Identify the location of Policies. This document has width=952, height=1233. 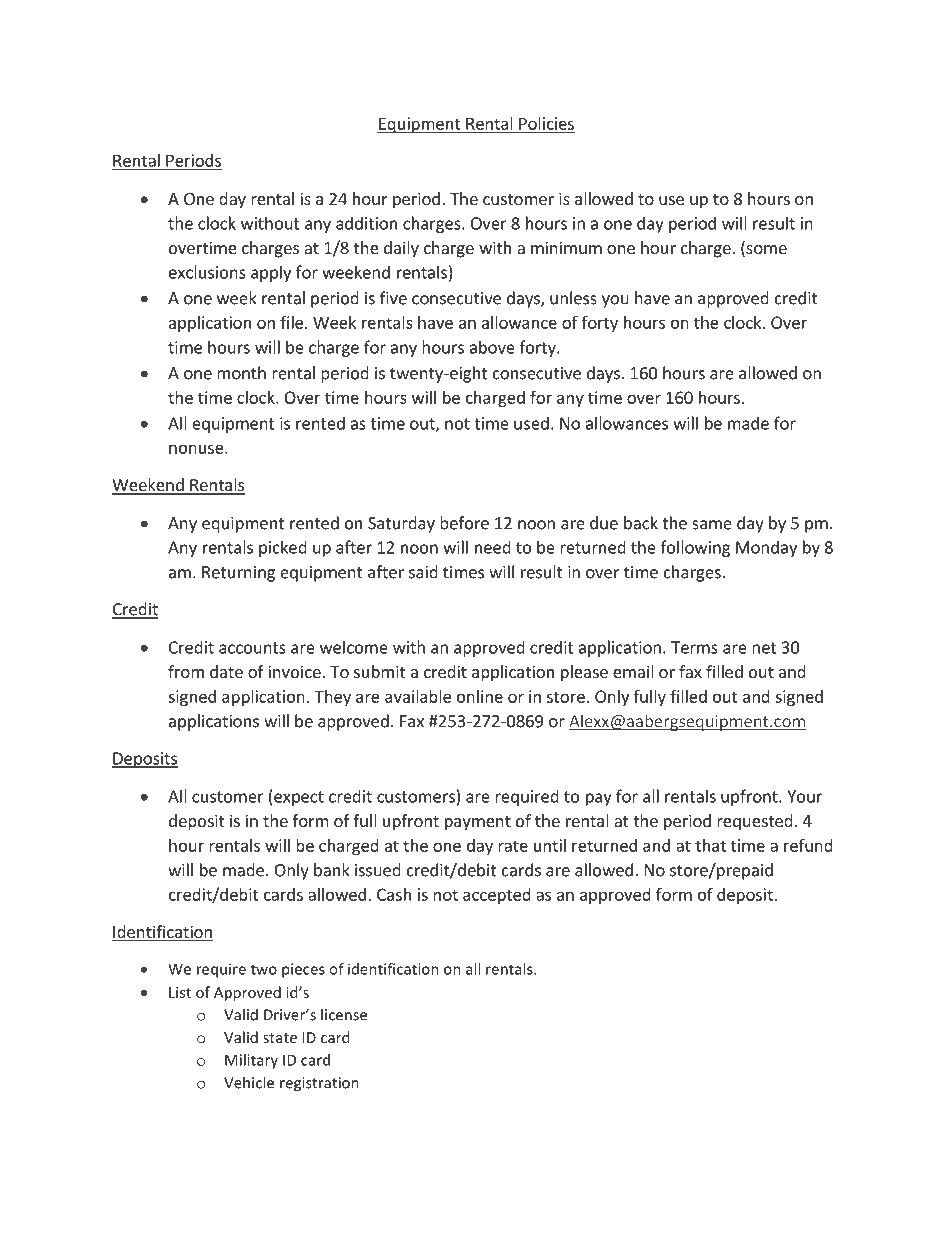
(546, 124).
